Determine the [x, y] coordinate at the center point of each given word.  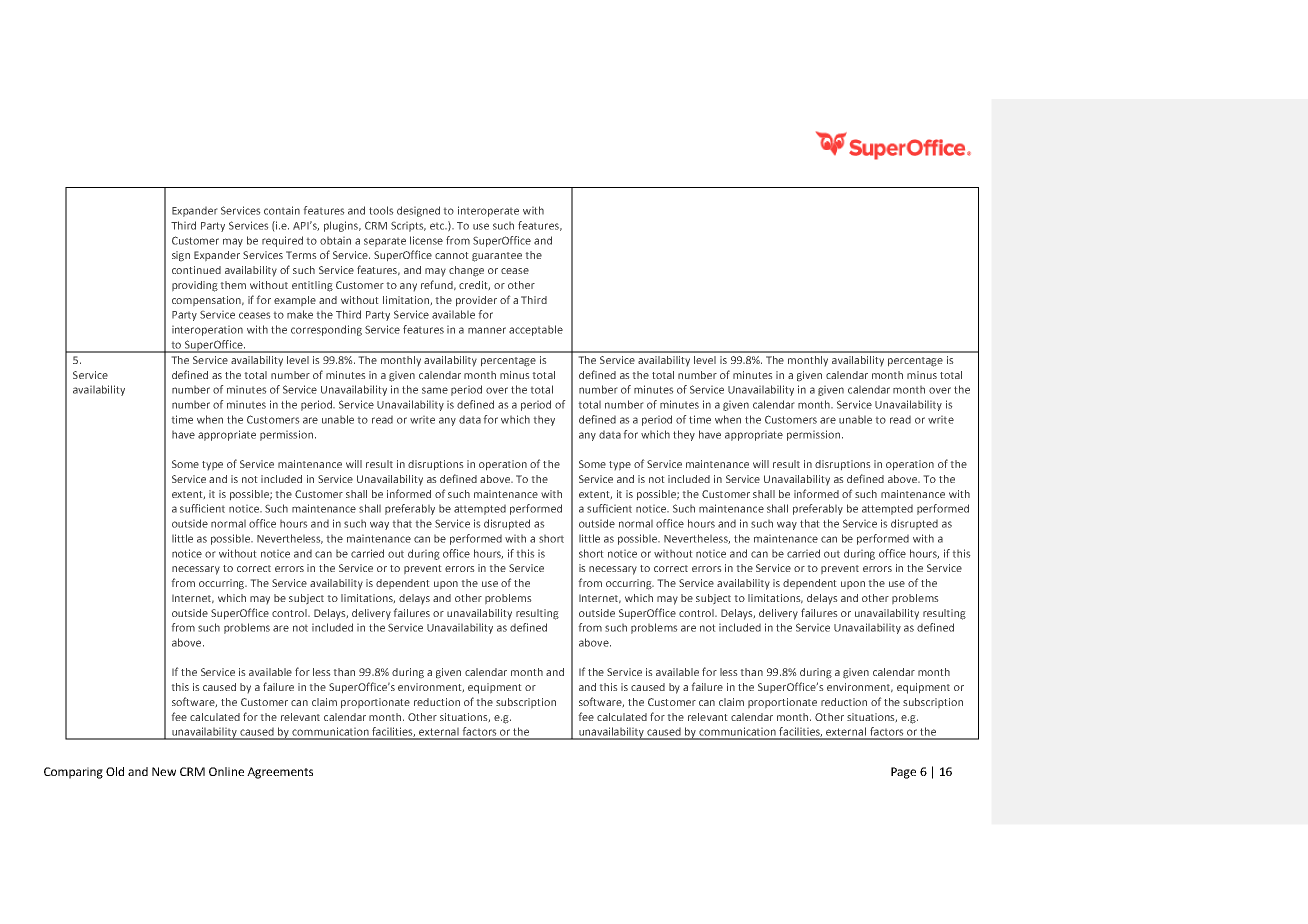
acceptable [536, 330]
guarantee [497, 257]
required [282, 241]
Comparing [73, 773]
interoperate [488, 211]
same [435, 390]
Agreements [280, 773]
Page [903, 773]
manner [487, 330]
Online [226, 771]
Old [115, 771]
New [164, 771]
